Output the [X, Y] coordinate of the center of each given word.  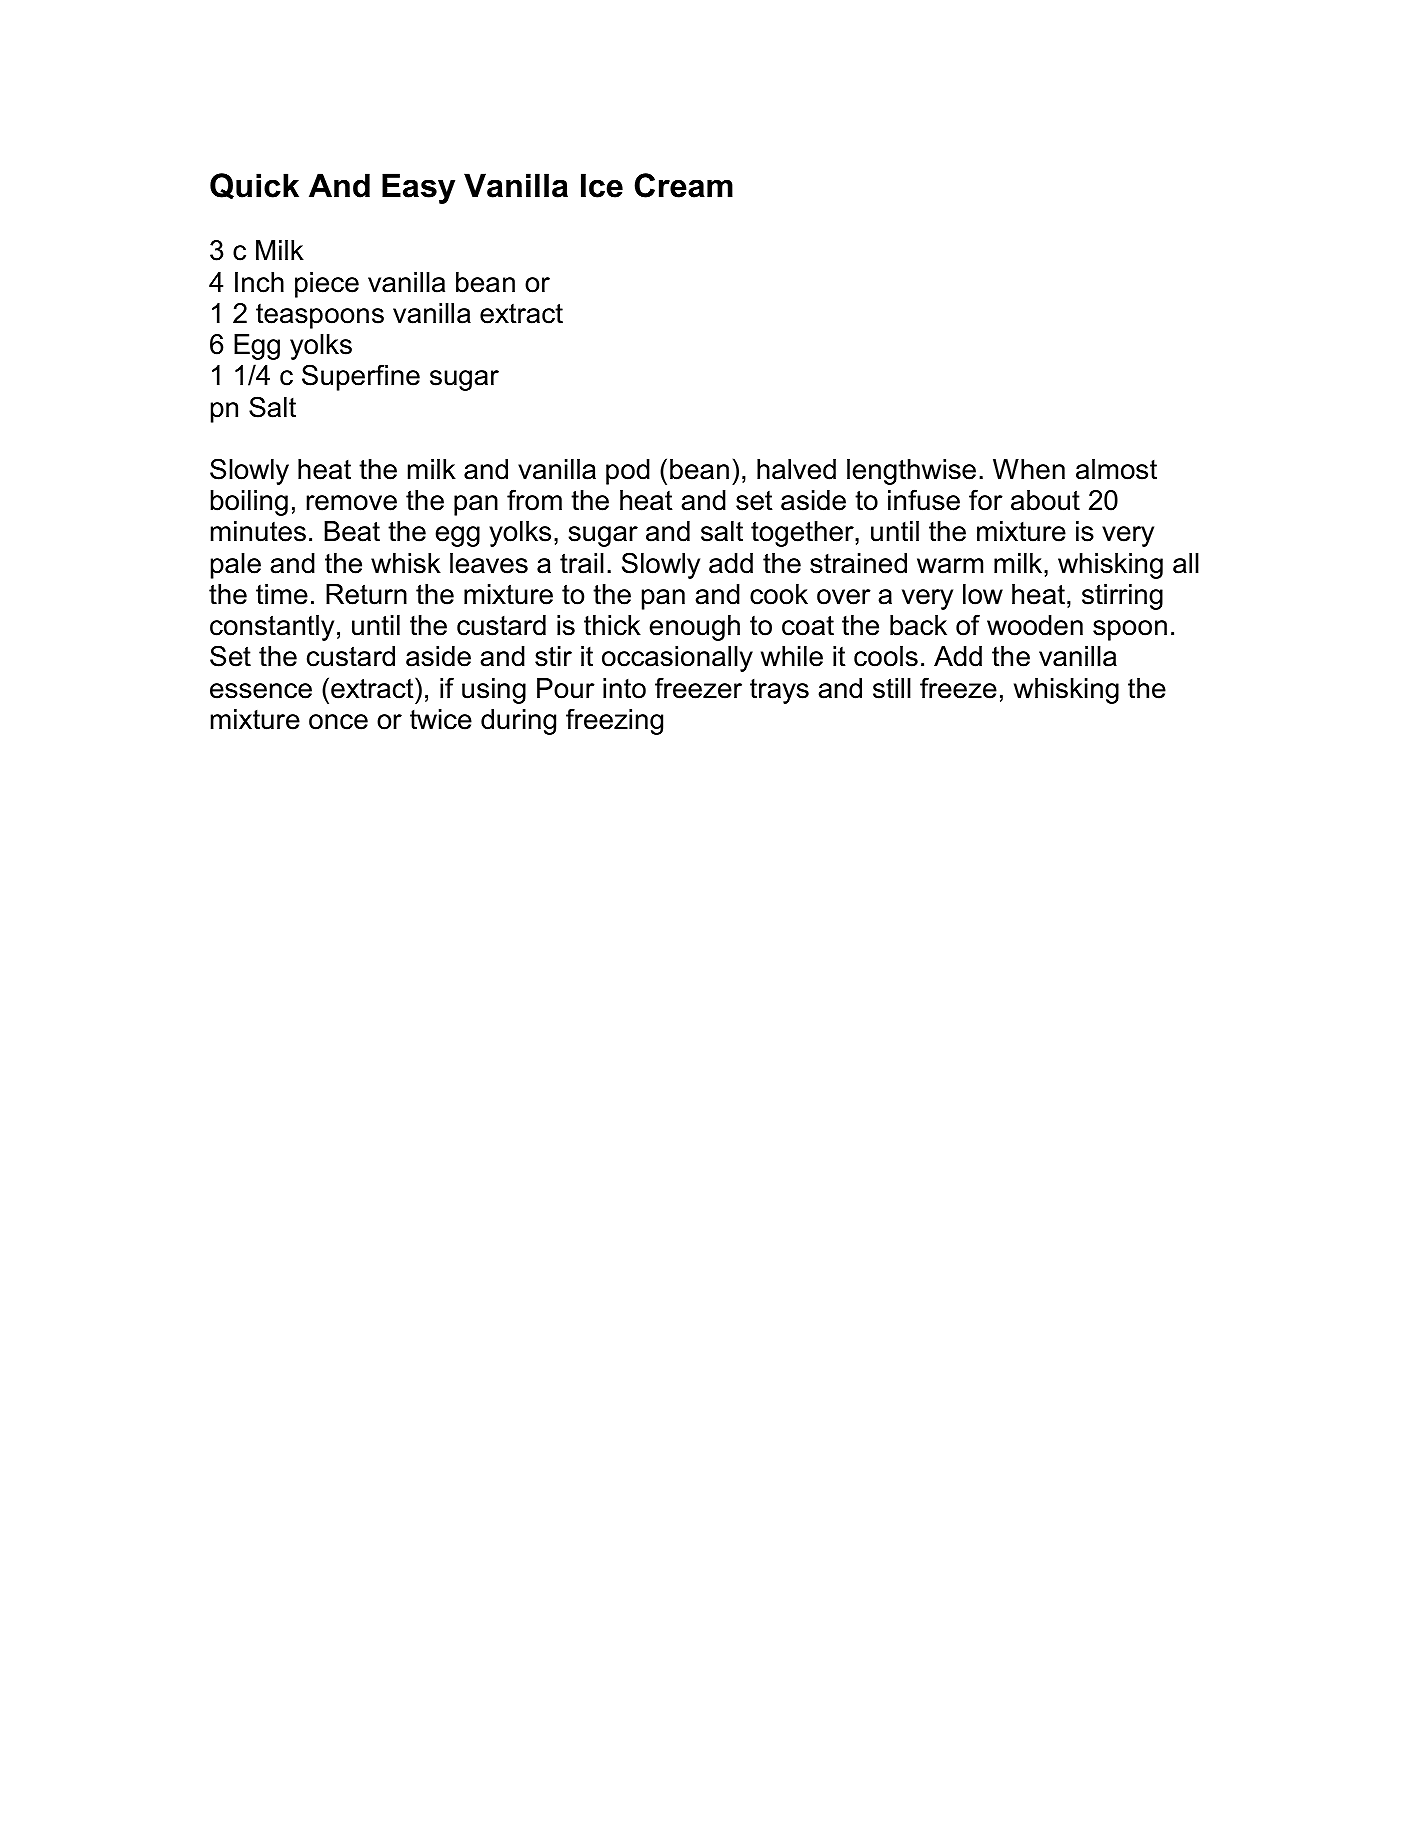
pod [628, 472]
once [338, 722]
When [1029, 469]
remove [351, 503]
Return [366, 594]
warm [950, 566]
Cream [684, 185]
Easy [418, 188]
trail [582, 563]
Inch [259, 282]
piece [327, 285]
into [624, 688]
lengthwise [911, 472]
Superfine [361, 377]
